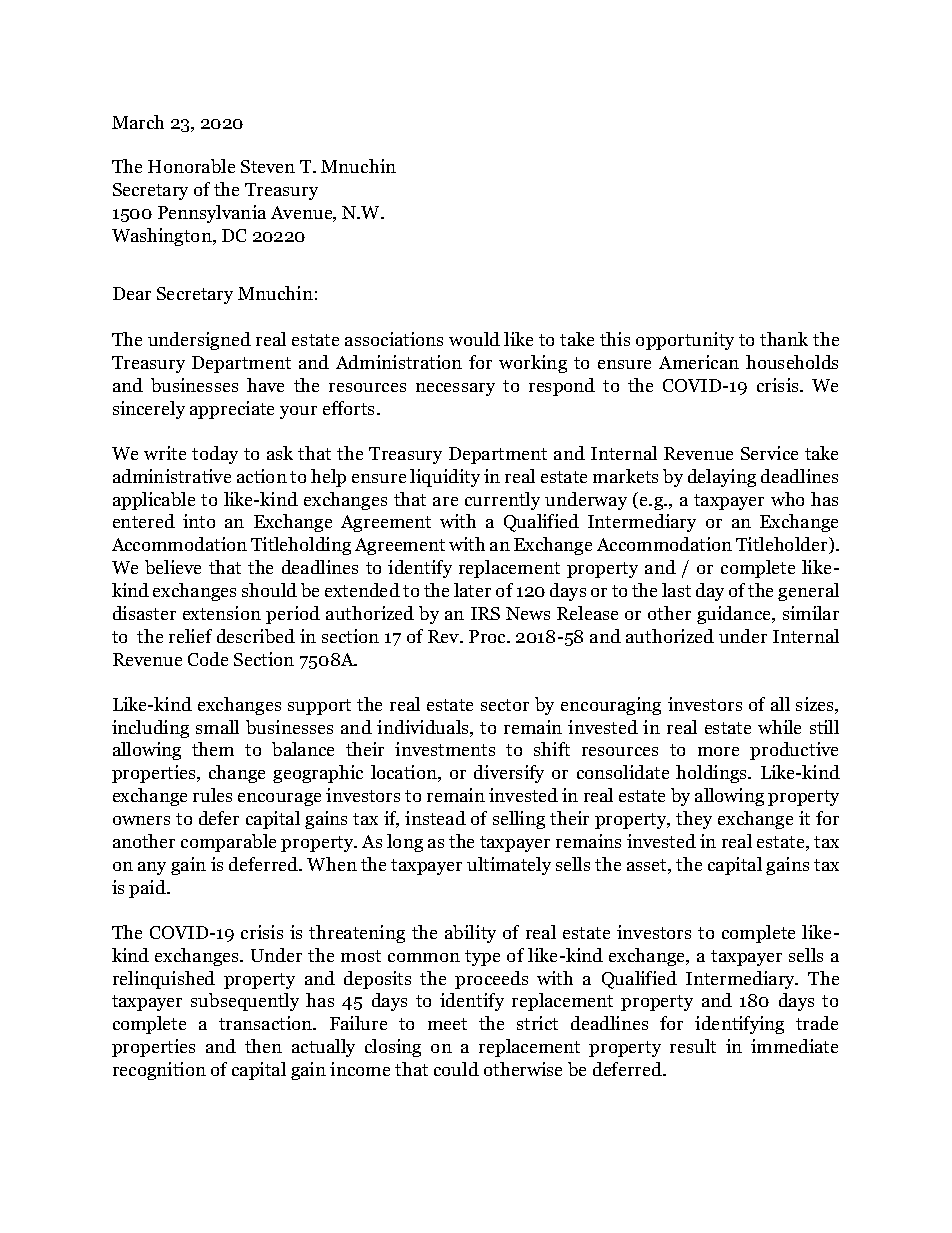 This screenshot has width=952, height=1233. I want to click on Honorable, so click(191, 166).
